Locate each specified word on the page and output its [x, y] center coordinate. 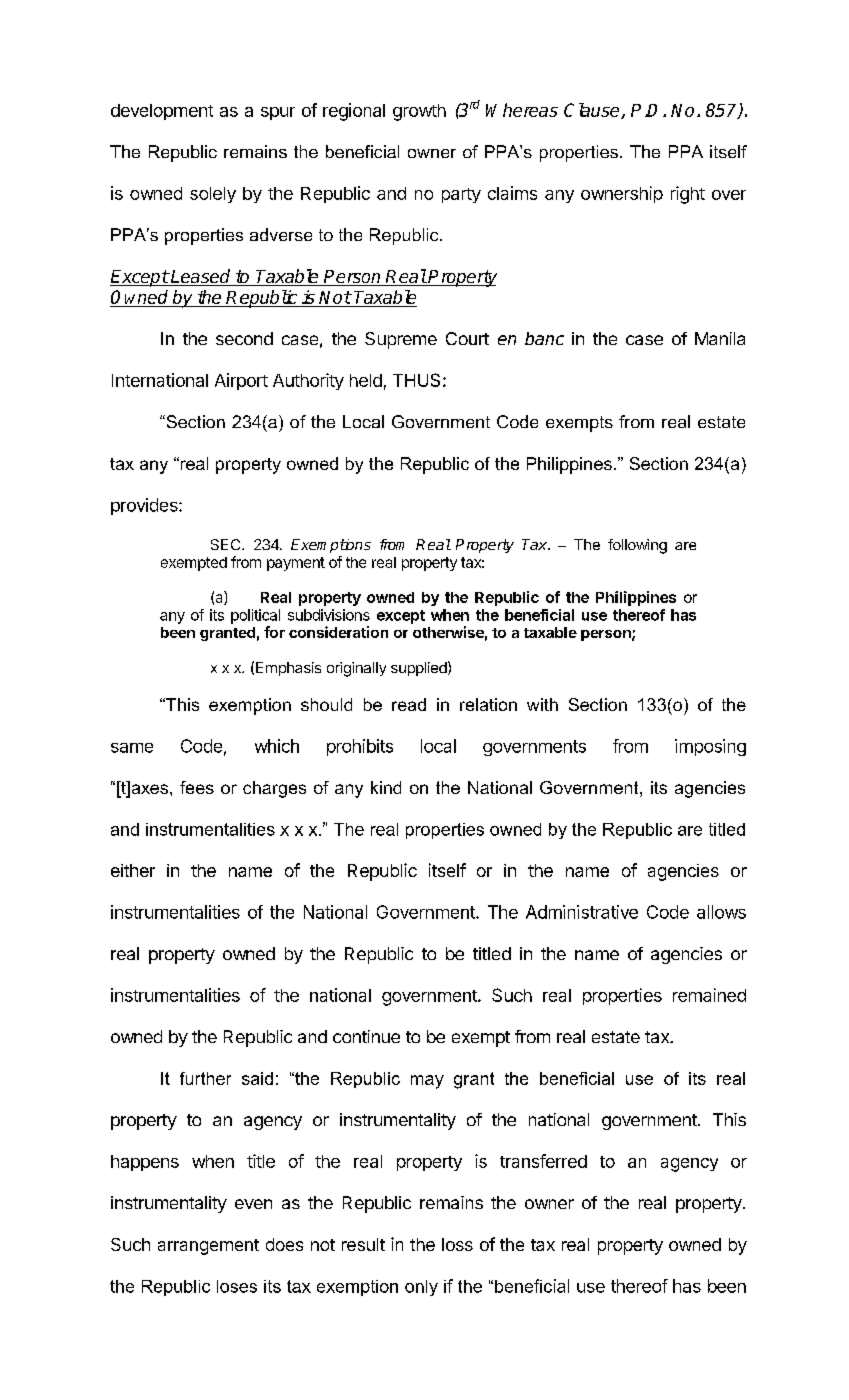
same [132, 748]
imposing [710, 747]
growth [419, 112]
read [409, 704]
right [688, 195]
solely [213, 195]
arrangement [208, 1247]
